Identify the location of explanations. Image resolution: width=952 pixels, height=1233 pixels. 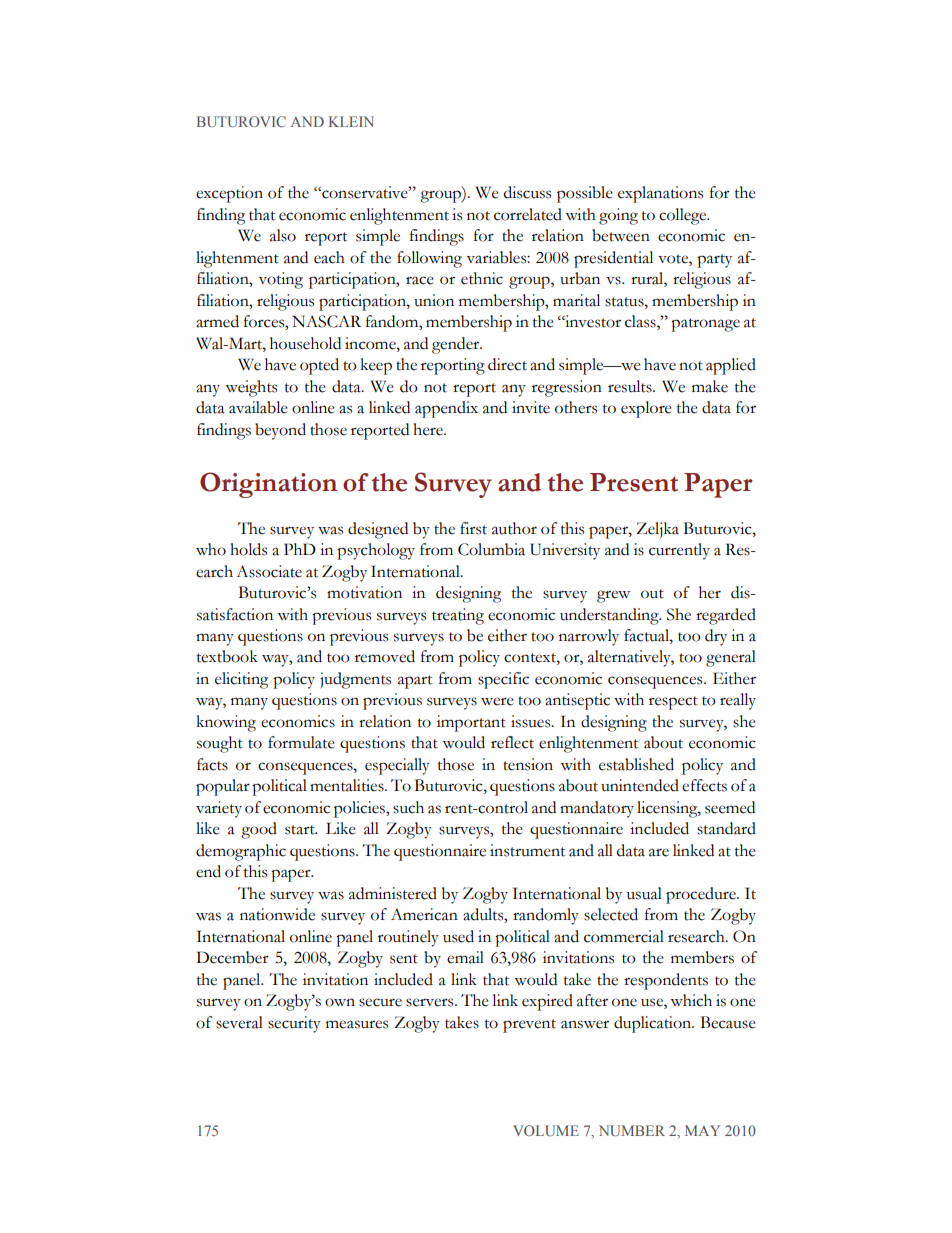
(660, 194).
